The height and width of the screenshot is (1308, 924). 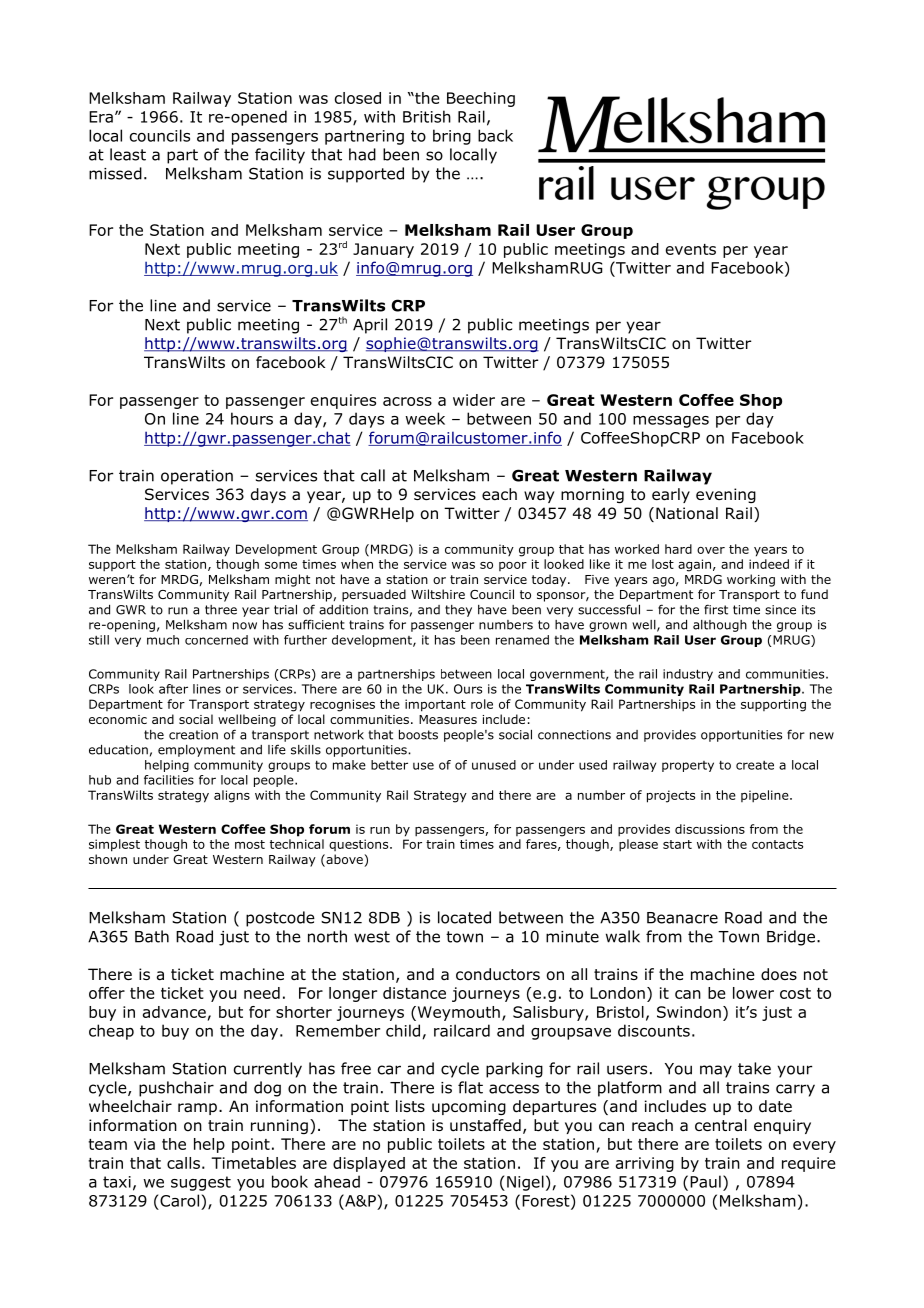 I want to click on evening, so click(x=726, y=495).
